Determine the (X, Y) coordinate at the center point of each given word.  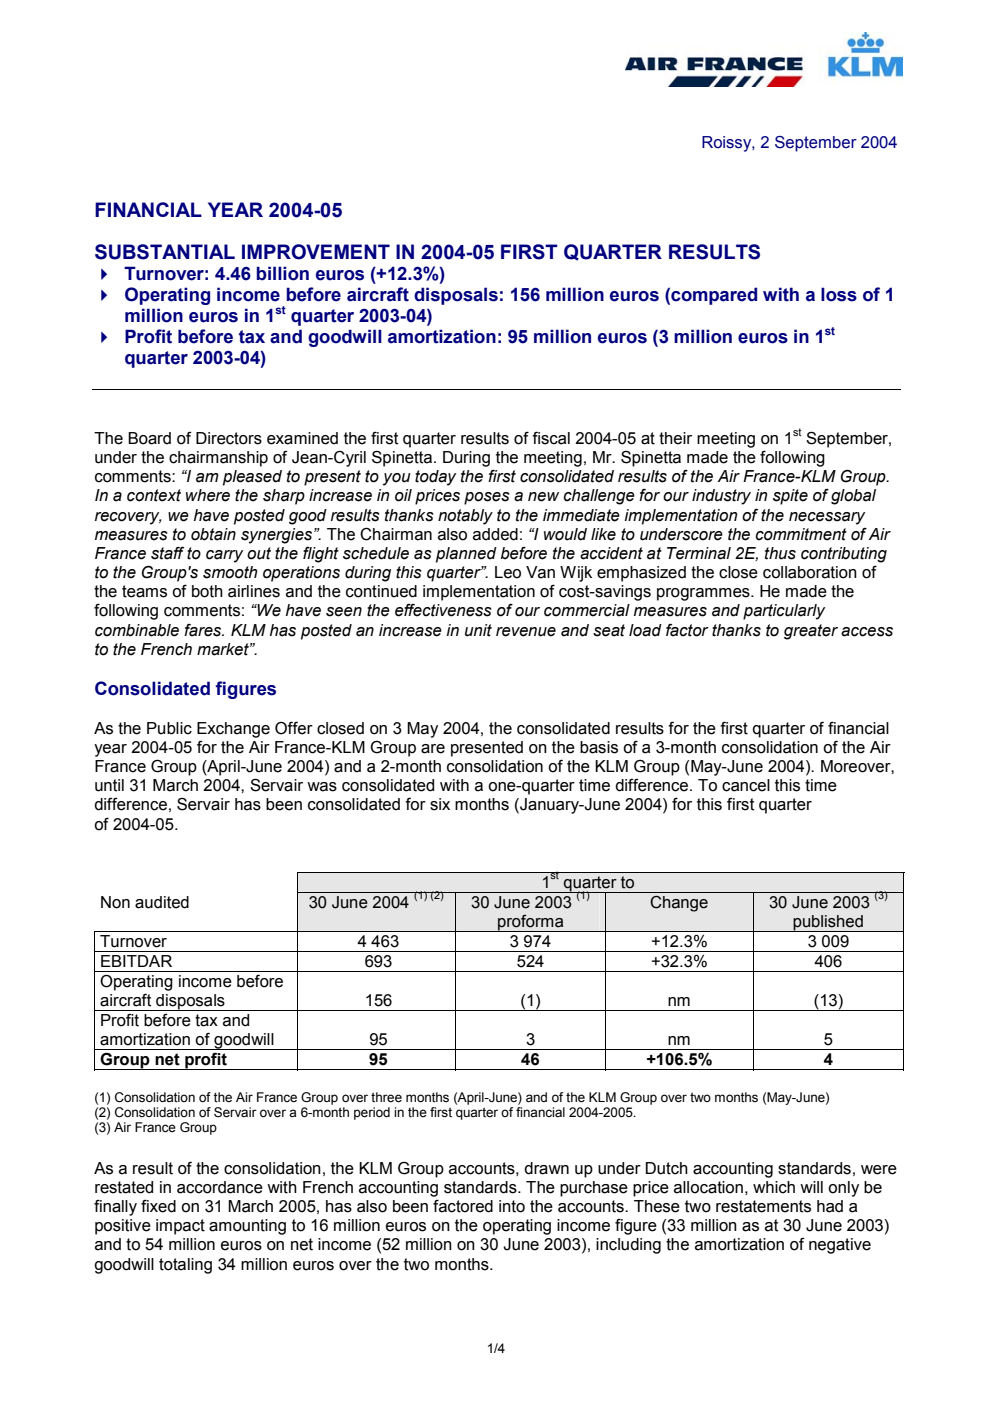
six (440, 804)
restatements (763, 1206)
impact (180, 1227)
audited (162, 902)
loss (839, 294)
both (207, 591)
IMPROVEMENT (316, 252)
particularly (784, 612)
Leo (508, 572)
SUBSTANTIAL (165, 252)
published (828, 923)
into (512, 1206)
